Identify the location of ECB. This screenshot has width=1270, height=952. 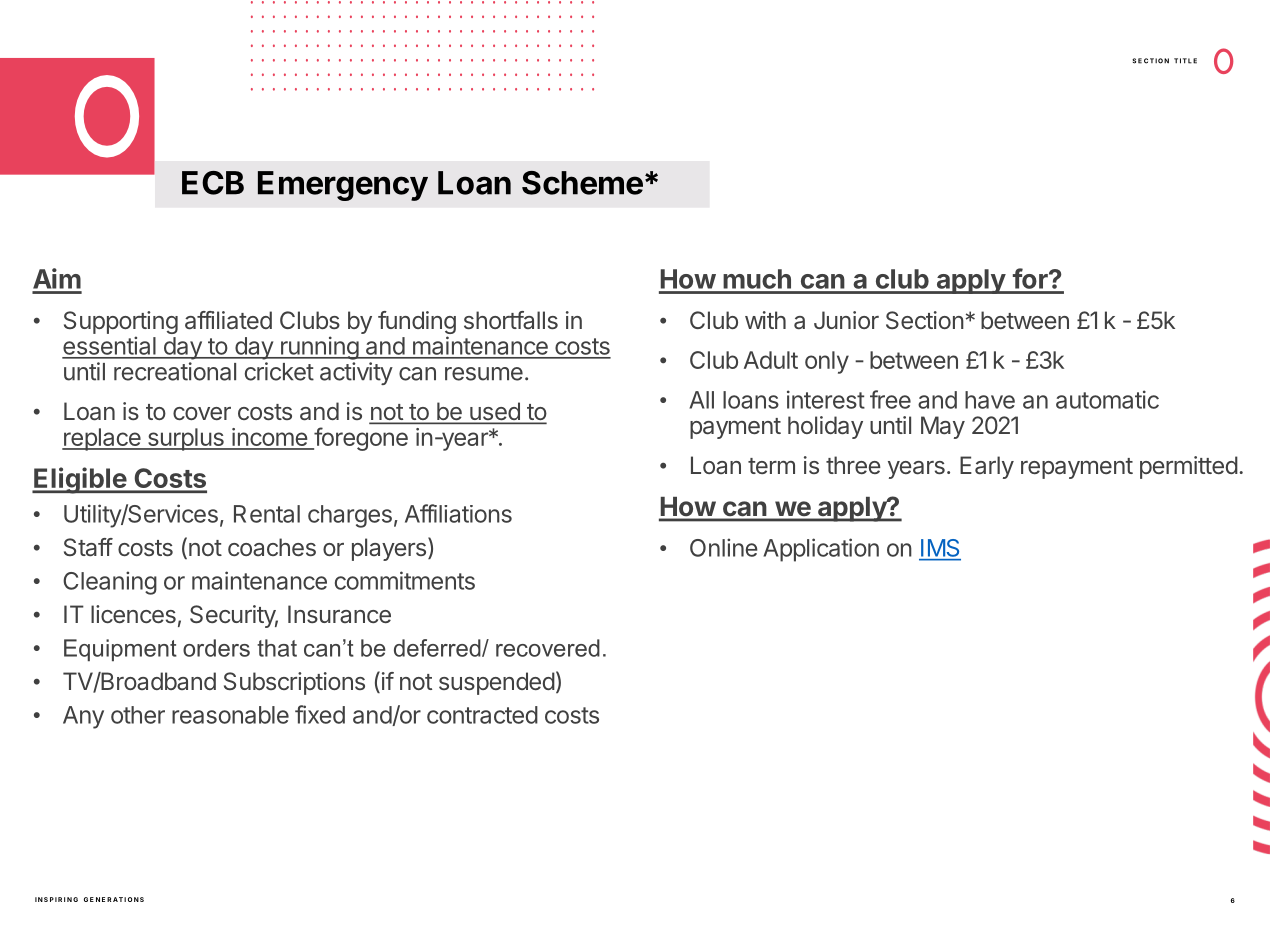
(213, 183).
